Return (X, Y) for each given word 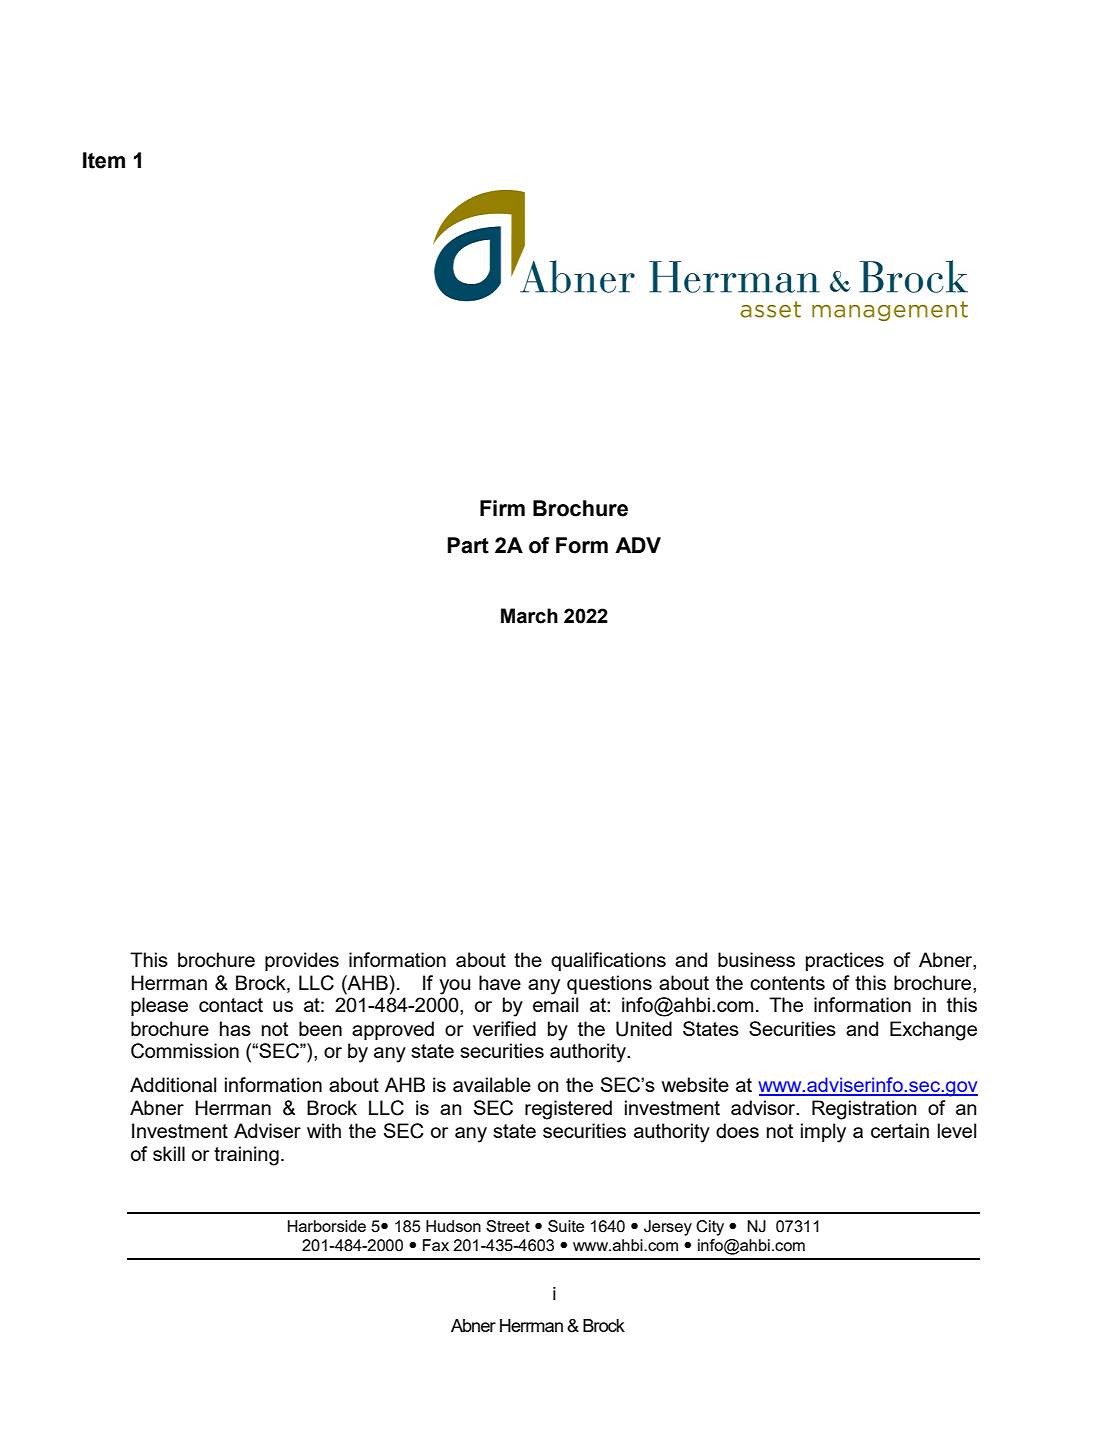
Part (468, 545)
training (246, 1156)
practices (845, 961)
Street (508, 1226)
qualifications (608, 961)
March (529, 616)
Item (104, 160)
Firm (502, 508)
